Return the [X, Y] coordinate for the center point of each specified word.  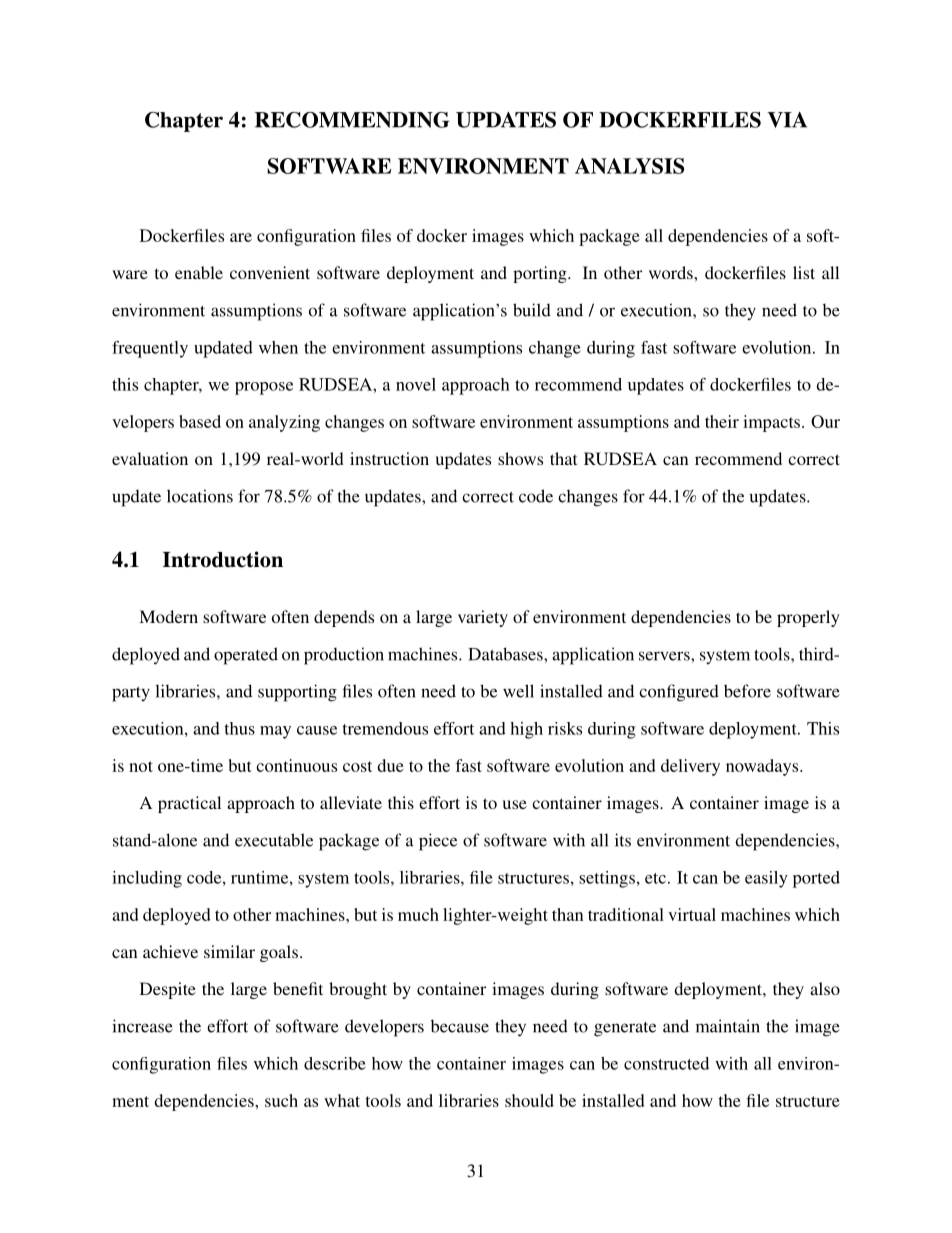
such [281, 1100]
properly [808, 618]
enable [199, 272]
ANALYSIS [629, 166]
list [804, 272]
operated [246, 656]
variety [483, 618]
